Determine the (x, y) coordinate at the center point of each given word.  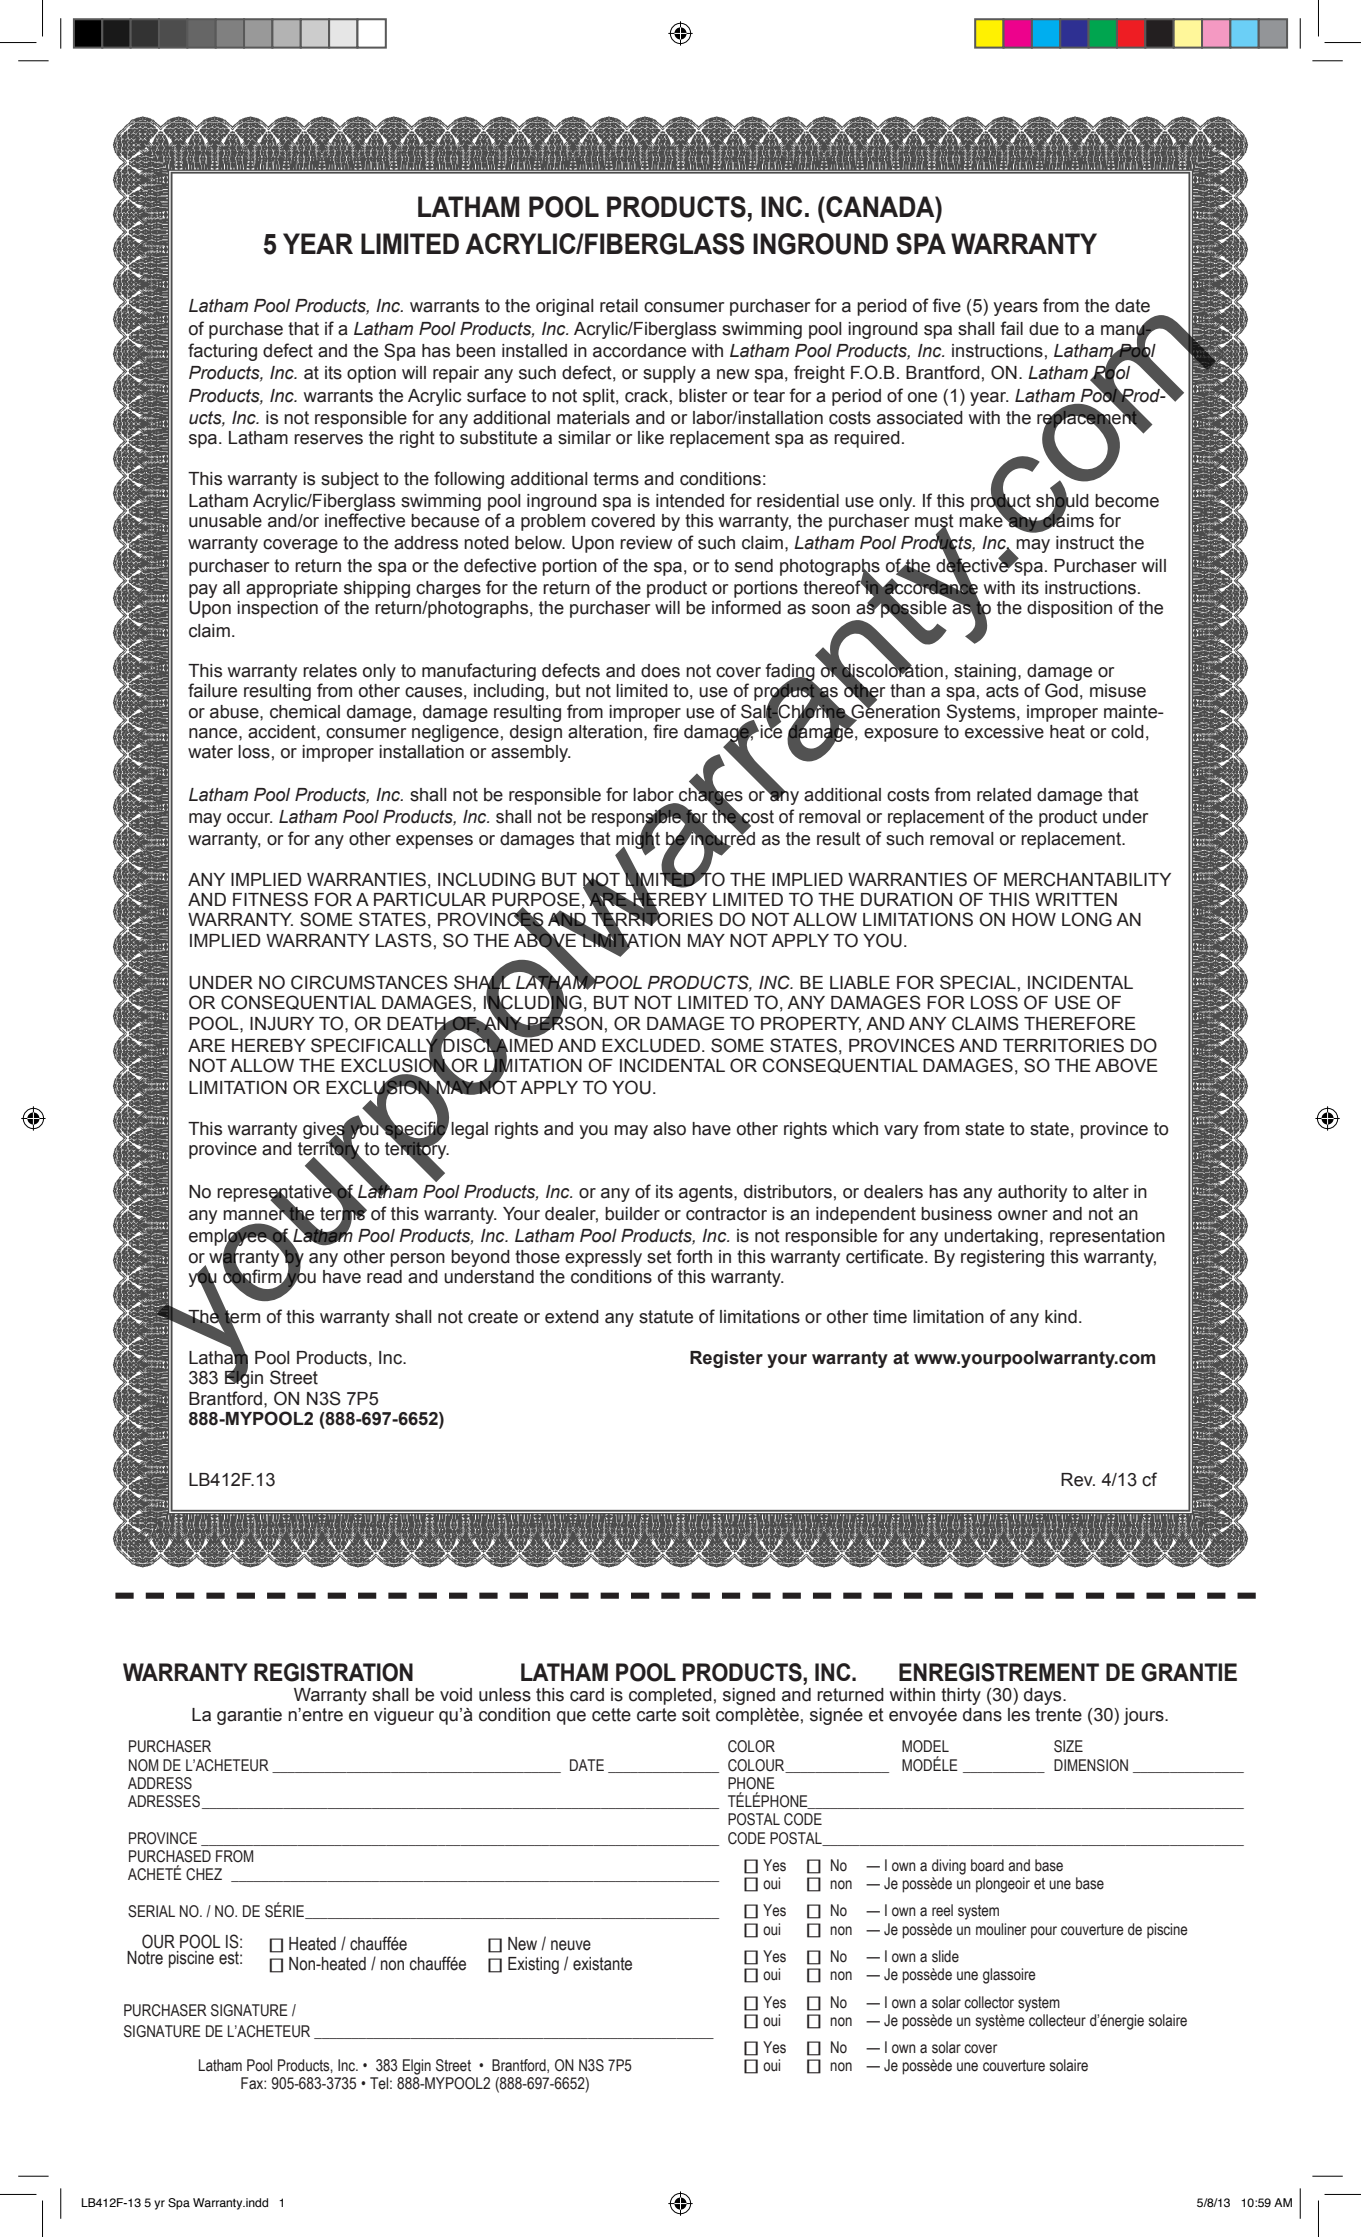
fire (665, 731)
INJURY (282, 1024)
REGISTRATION (333, 1672)
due (1044, 329)
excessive (1004, 732)
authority (1032, 1193)
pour (1044, 1932)
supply (669, 374)
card (587, 1695)
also (669, 1129)
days (1044, 1696)
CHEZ (204, 1874)
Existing (533, 1965)
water (210, 752)
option (371, 374)
